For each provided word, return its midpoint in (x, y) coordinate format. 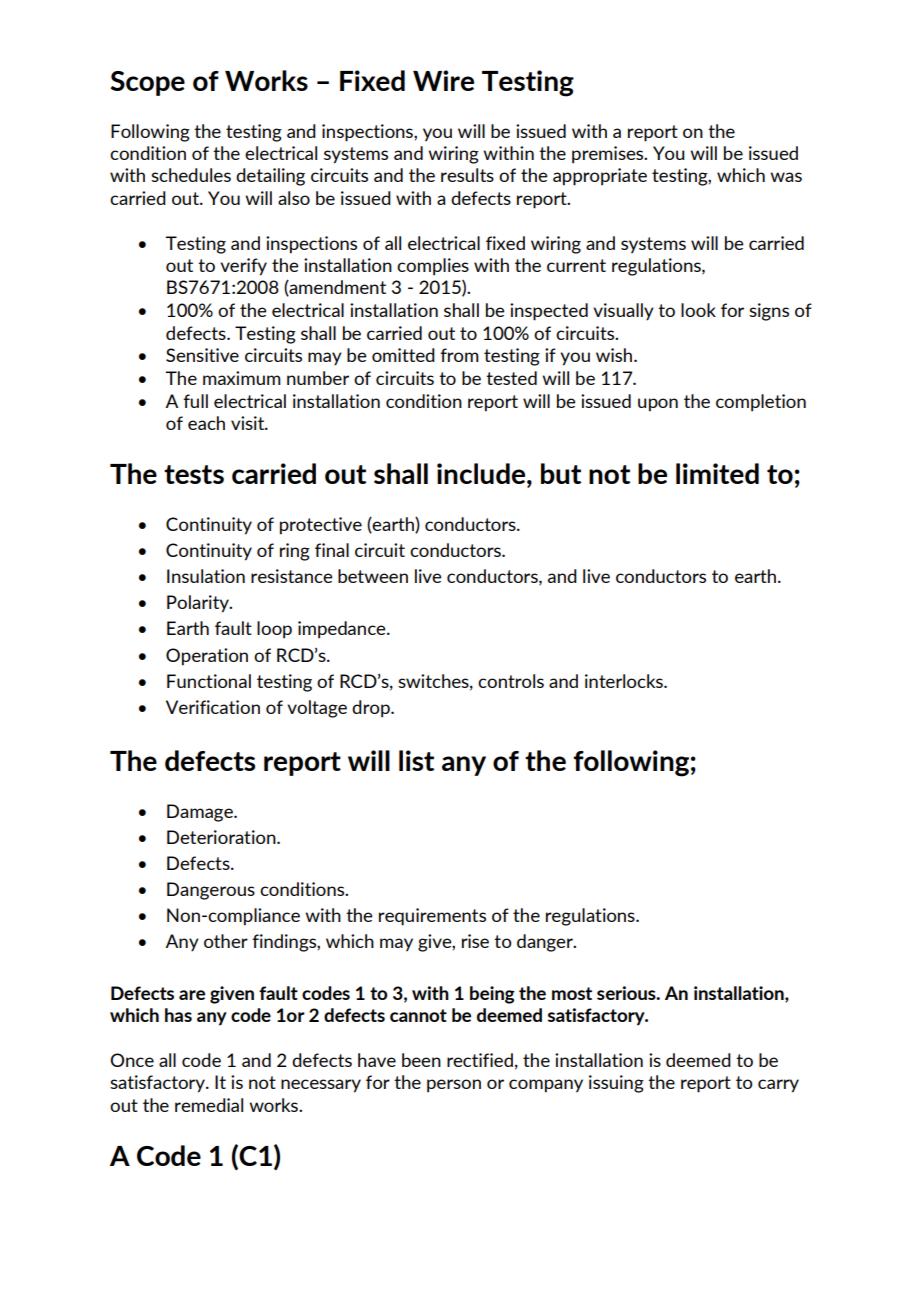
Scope (147, 83)
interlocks (625, 681)
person (454, 1086)
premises (609, 155)
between (373, 576)
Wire (443, 80)
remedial (209, 1105)
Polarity (199, 604)
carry (778, 1086)
